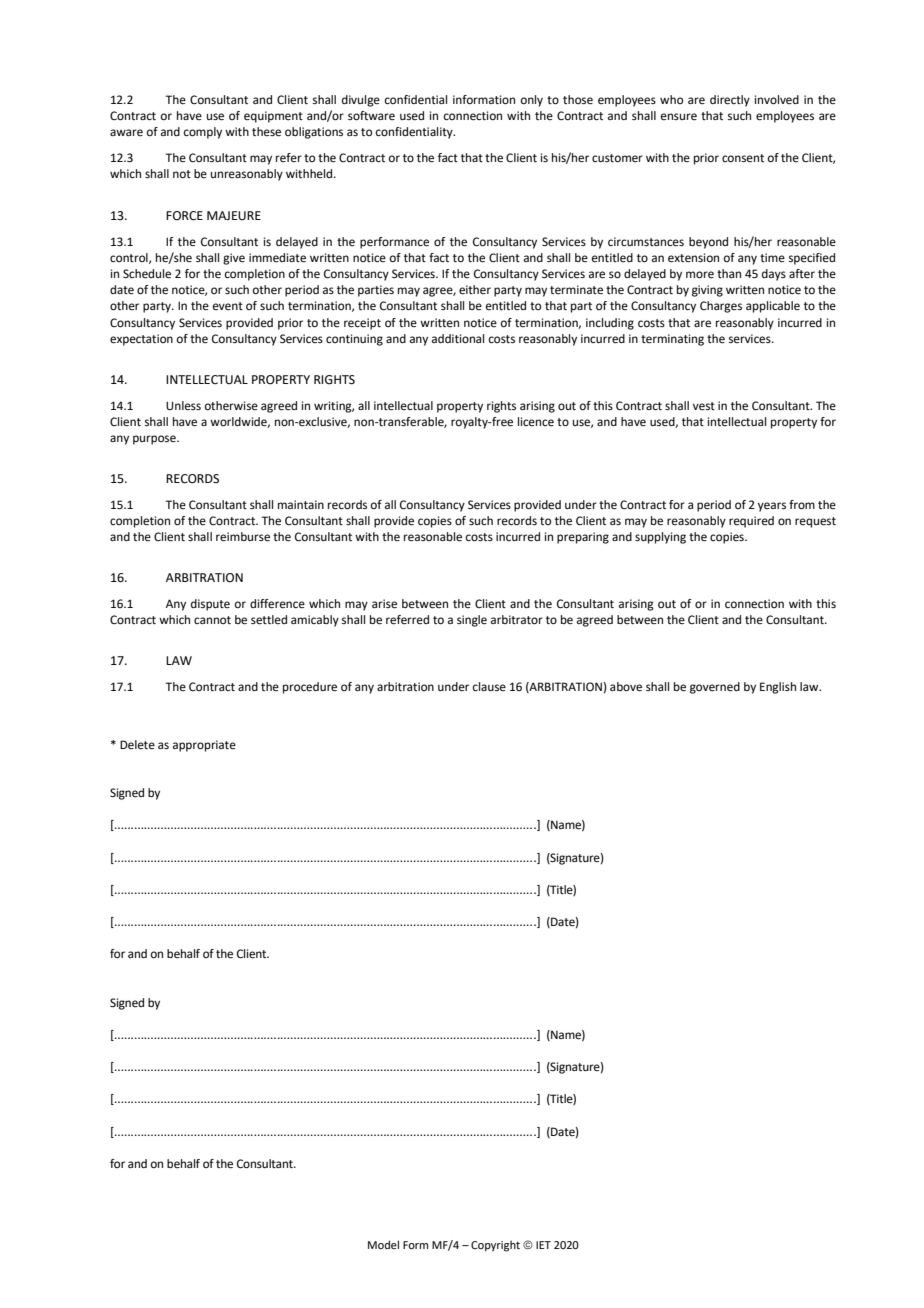 The width and height of the document is (924, 1308). I want to click on reimburse, so click(243, 537).
